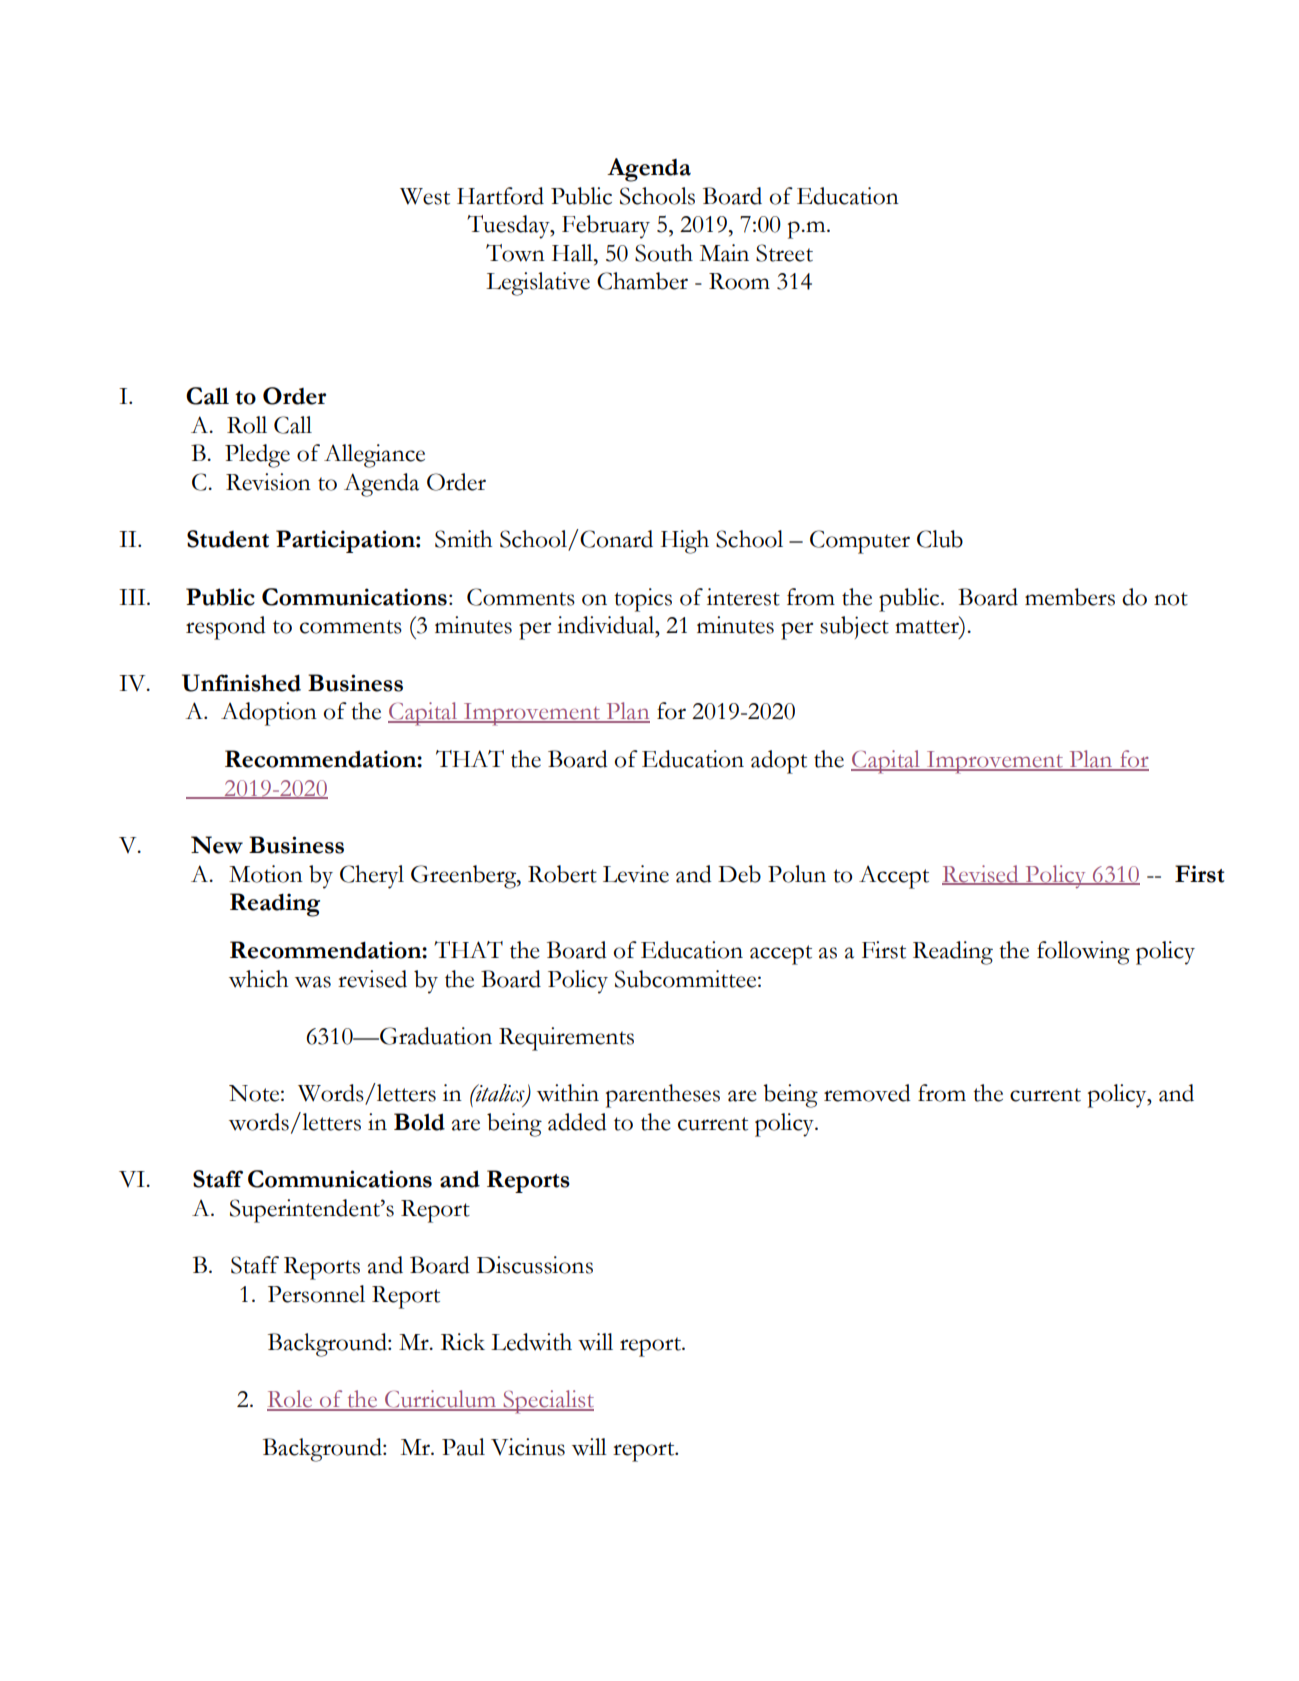  What do you see at coordinates (566, 1039) in the screenshot?
I see `Requirements` at bounding box center [566, 1039].
